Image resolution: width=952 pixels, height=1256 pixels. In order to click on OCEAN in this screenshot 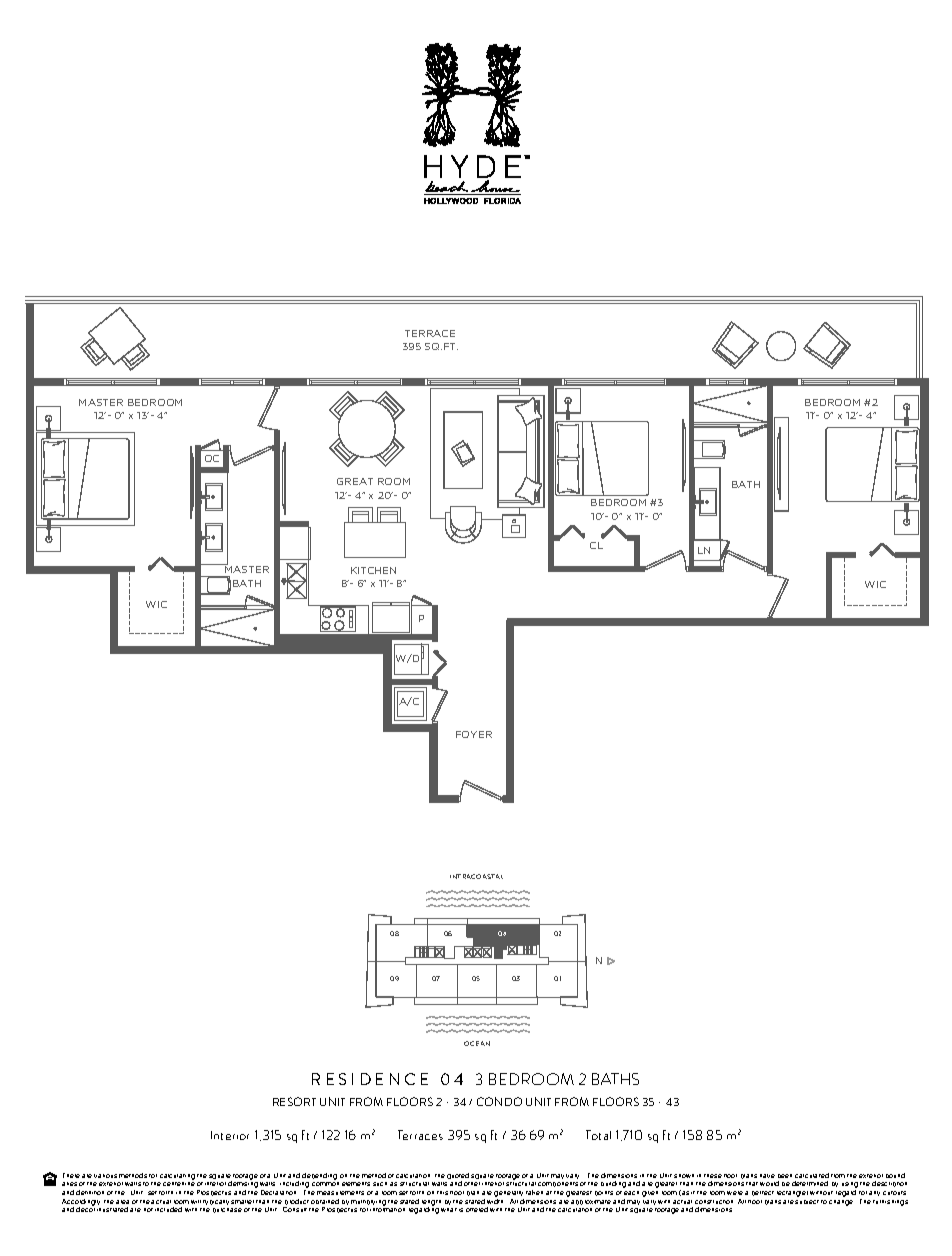, I will do `click(477, 1043)`.
